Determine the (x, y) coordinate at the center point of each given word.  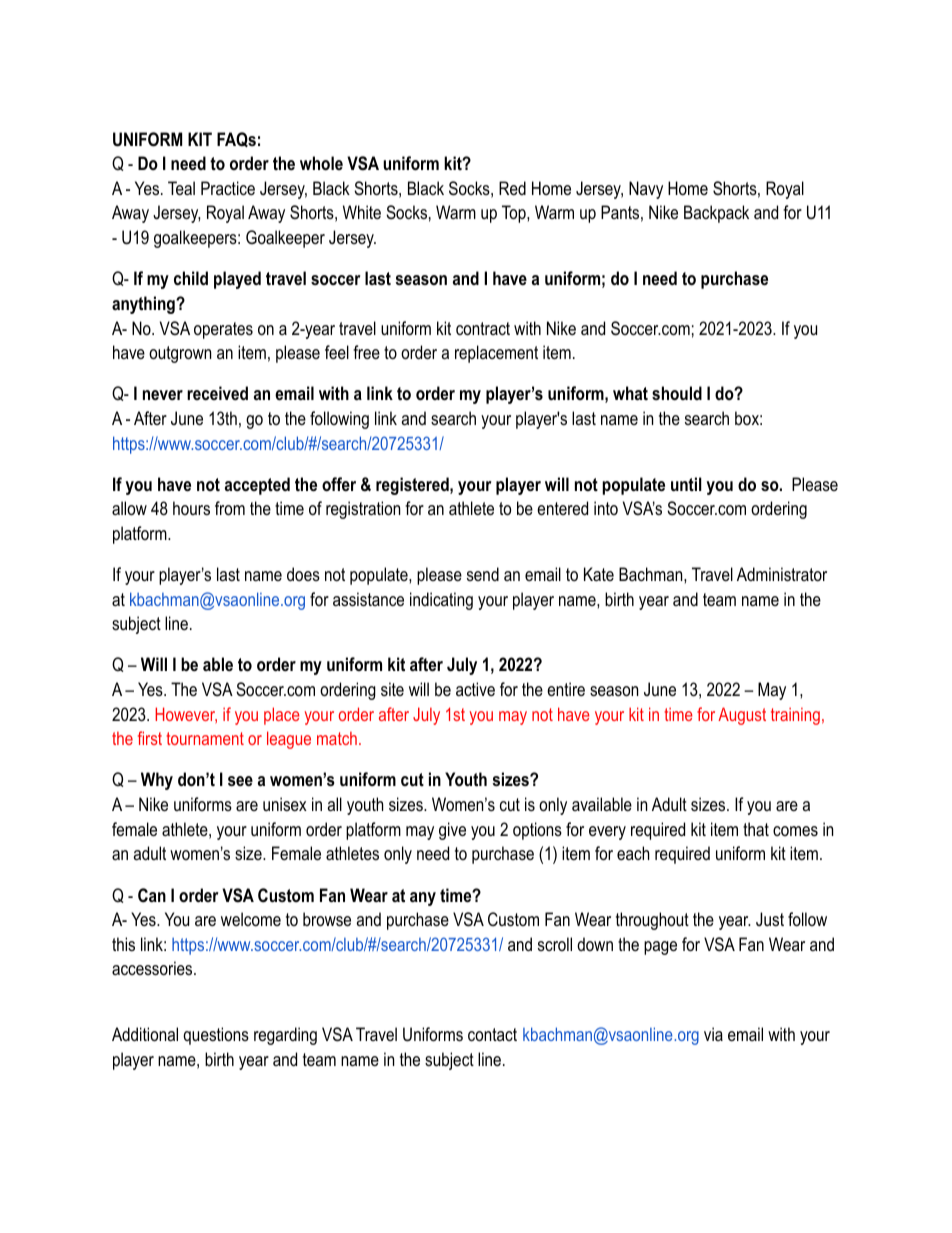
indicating (441, 601)
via (713, 1034)
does (303, 574)
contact (492, 1035)
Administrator (782, 574)
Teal (181, 188)
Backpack (716, 214)
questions (216, 1036)
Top (515, 214)
